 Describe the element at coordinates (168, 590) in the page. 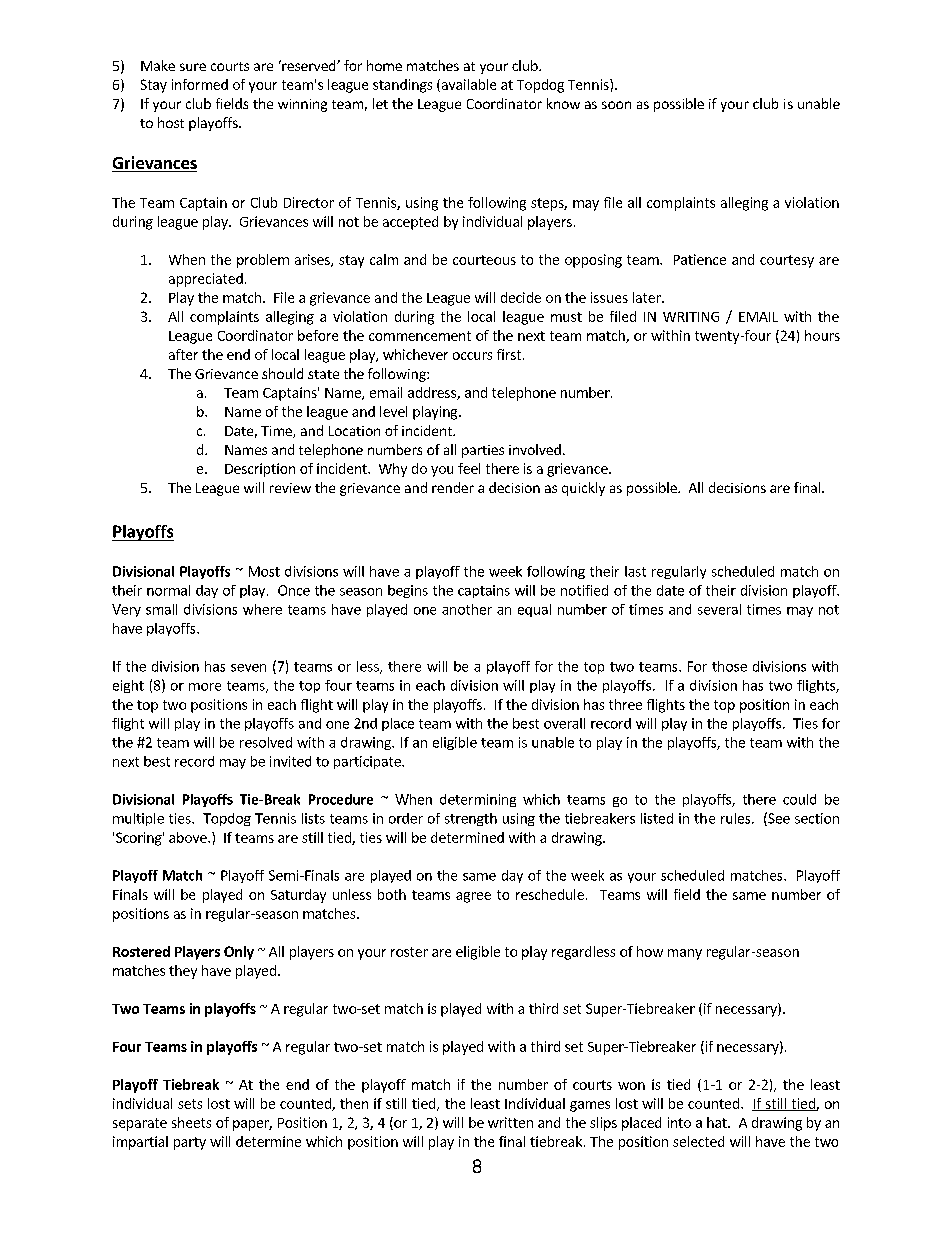

I see `normal` at that location.
